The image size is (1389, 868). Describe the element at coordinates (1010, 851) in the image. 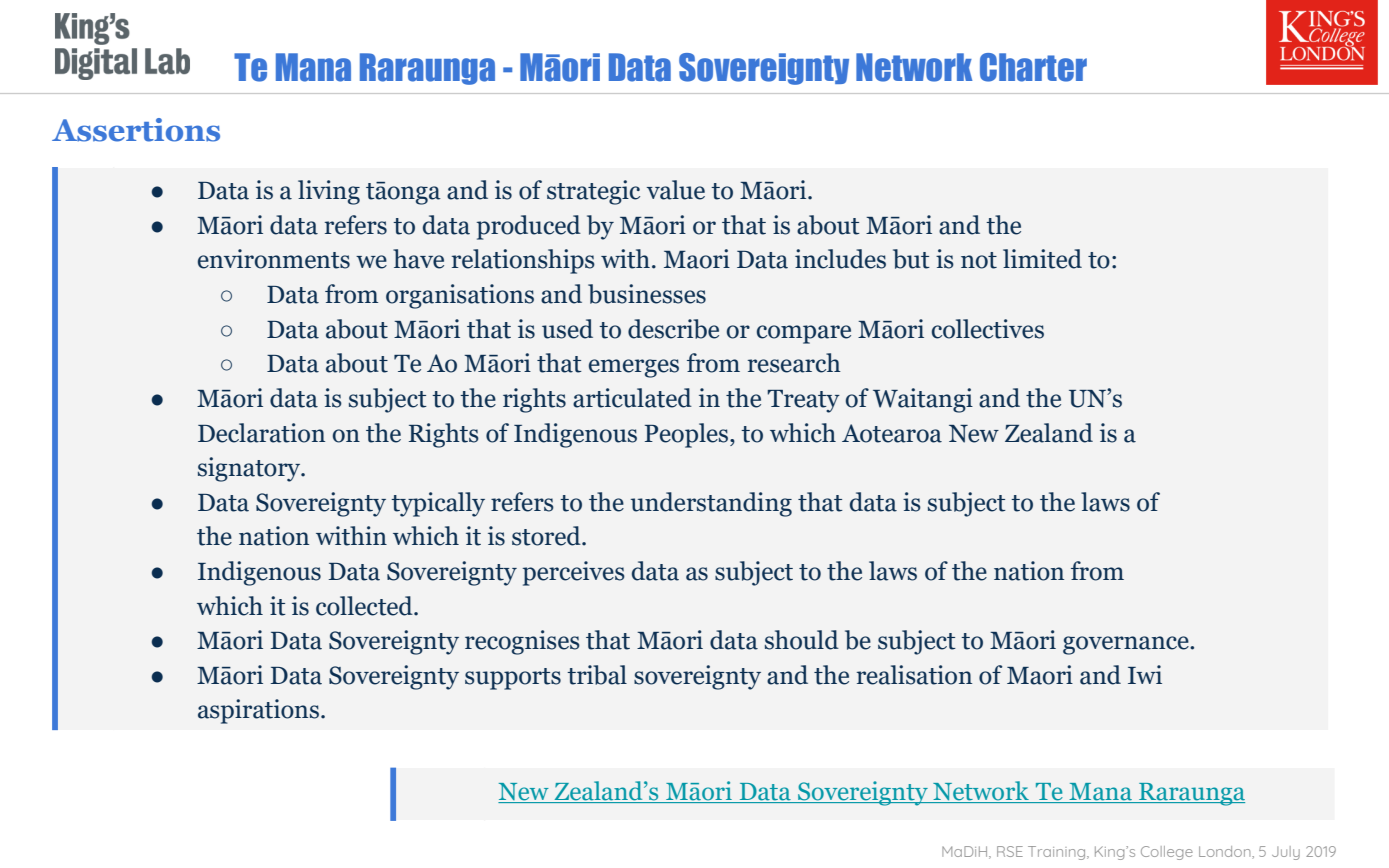

I see `RSE` at that location.
